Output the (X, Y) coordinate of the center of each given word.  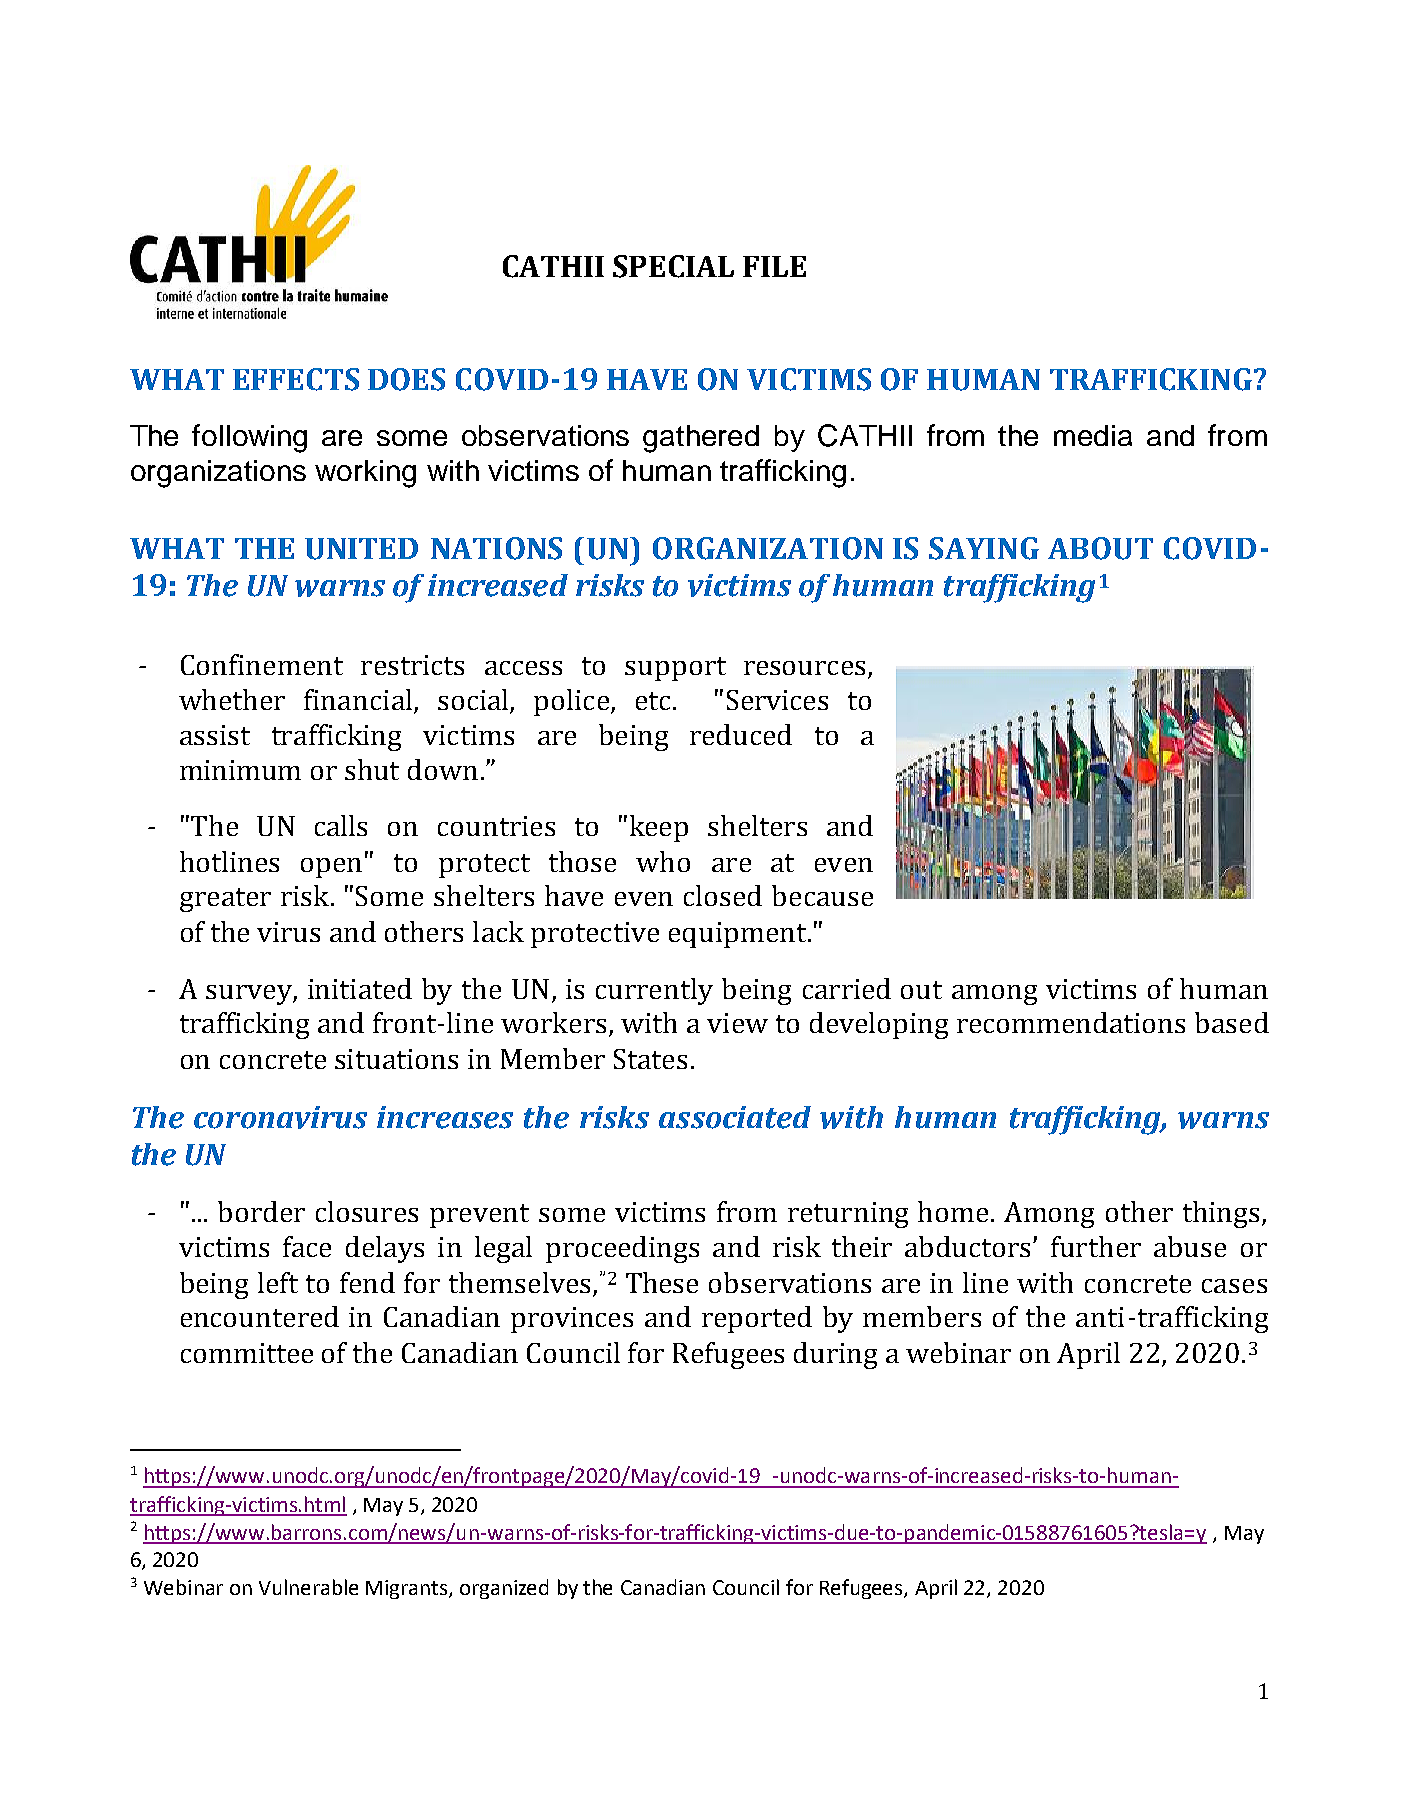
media (1093, 435)
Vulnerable (308, 1587)
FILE (774, 266)
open (331, 868)
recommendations (1071, 1022)
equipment (739, 935)
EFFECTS (296, 379)
